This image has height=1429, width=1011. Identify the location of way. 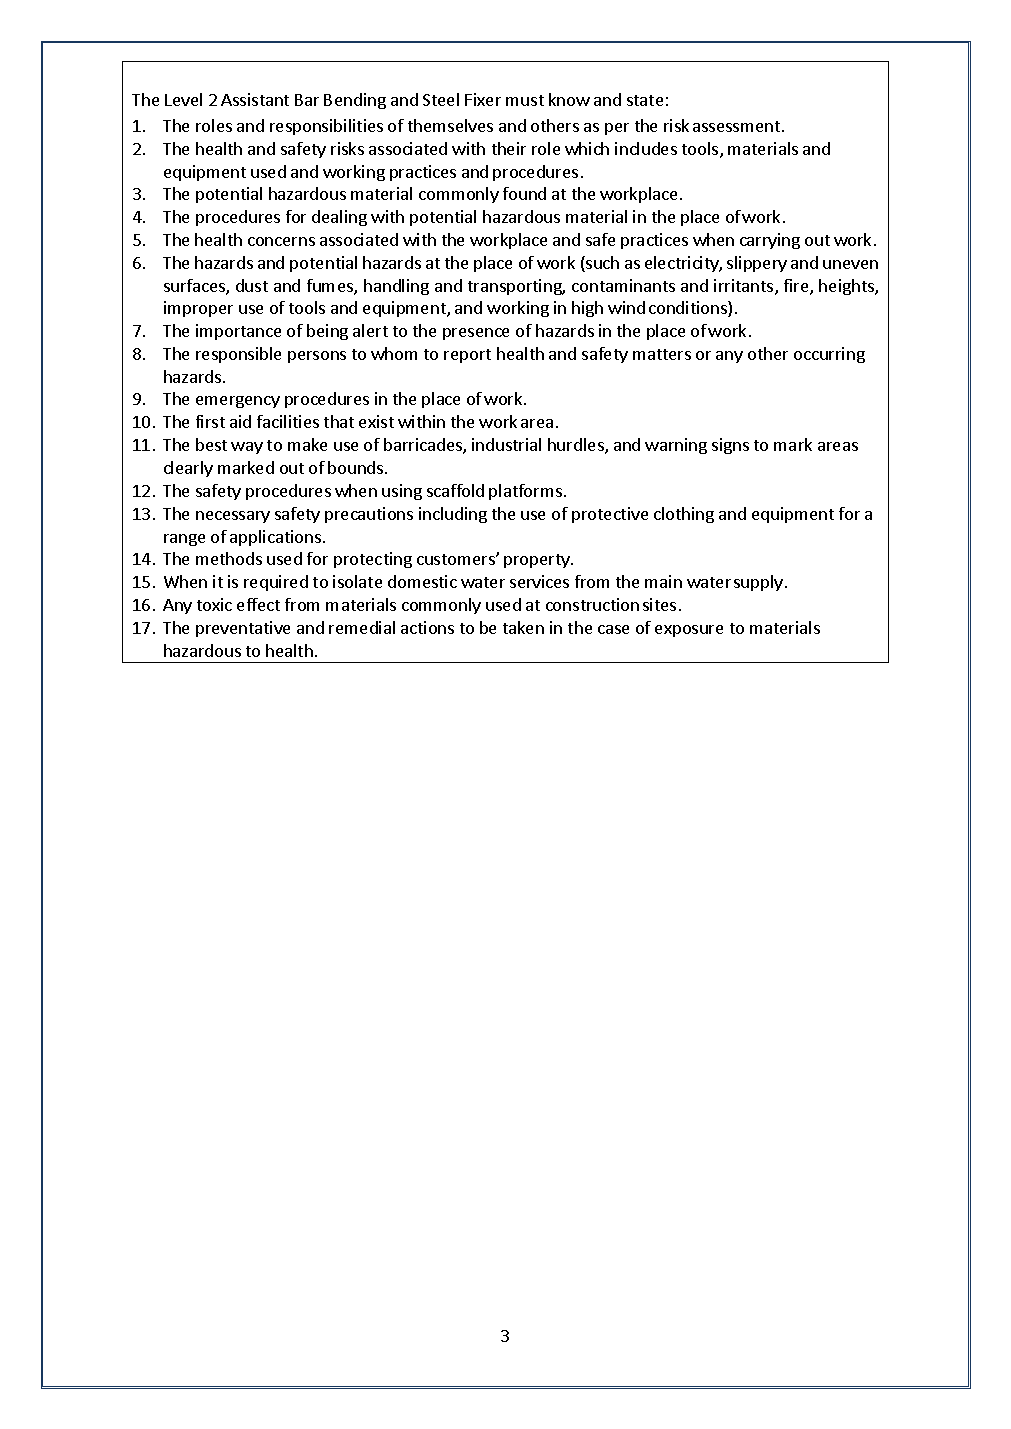
(247, 448).
